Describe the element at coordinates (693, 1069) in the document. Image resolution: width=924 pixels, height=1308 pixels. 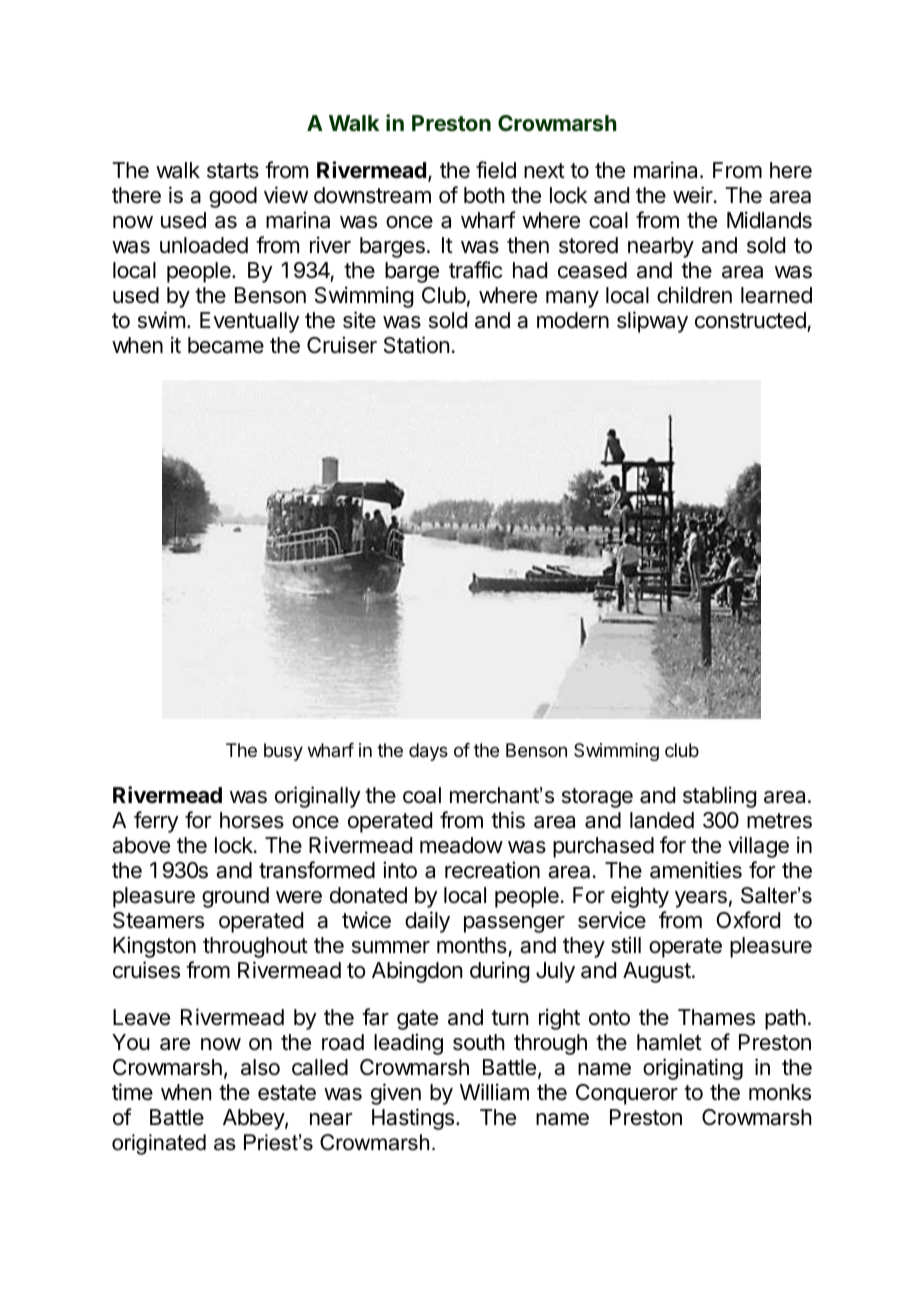
I see `originating` at that location.
